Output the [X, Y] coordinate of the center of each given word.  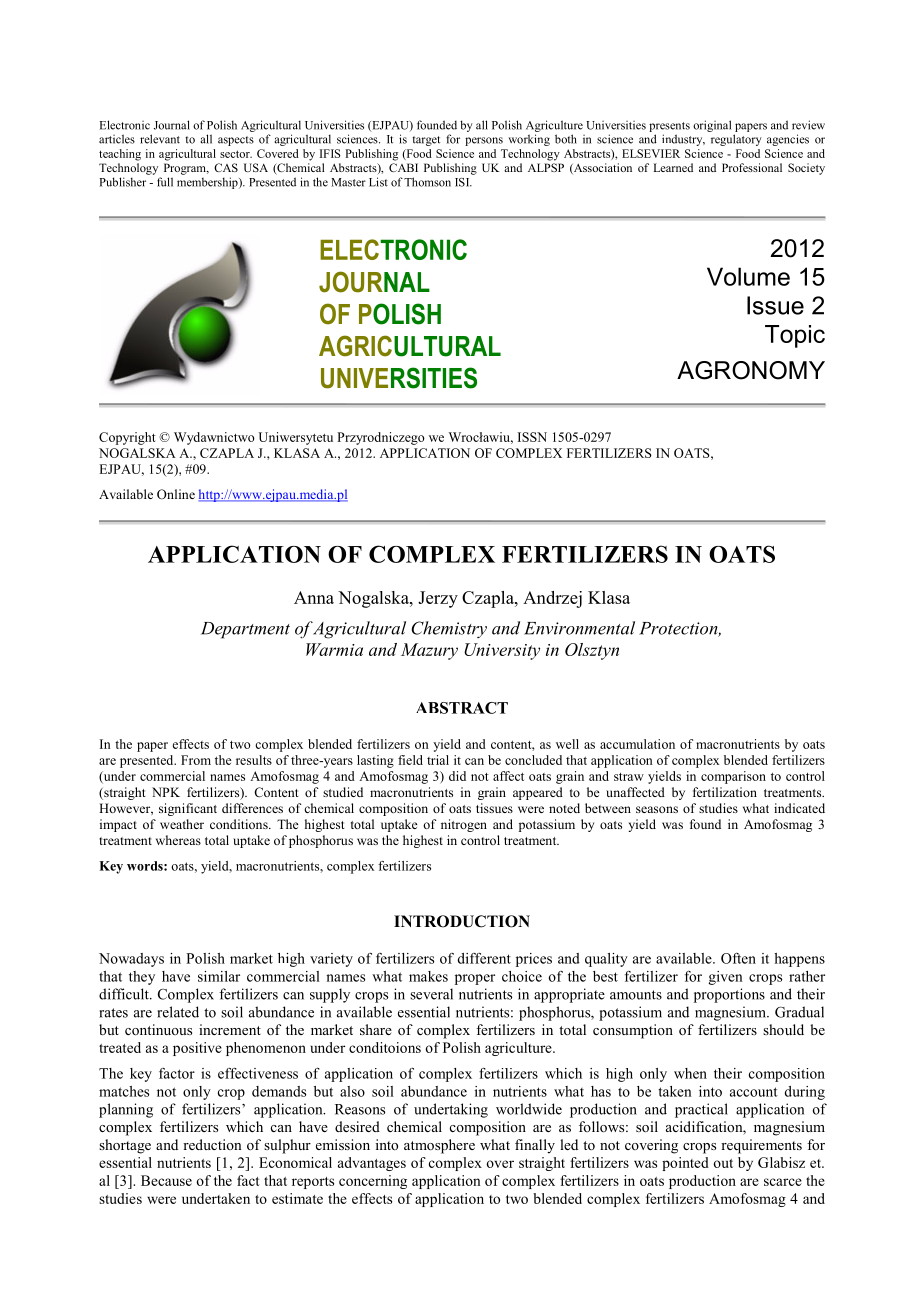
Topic [795, 336]
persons [484, 141]
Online [176, 494]
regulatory [736, 140]
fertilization [725, 792]
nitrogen [464, 825]
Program [186, 169]
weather [182, 824]
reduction [212, 1144]
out [723, 1163]
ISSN [532, 437]
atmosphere [439, 1146]
